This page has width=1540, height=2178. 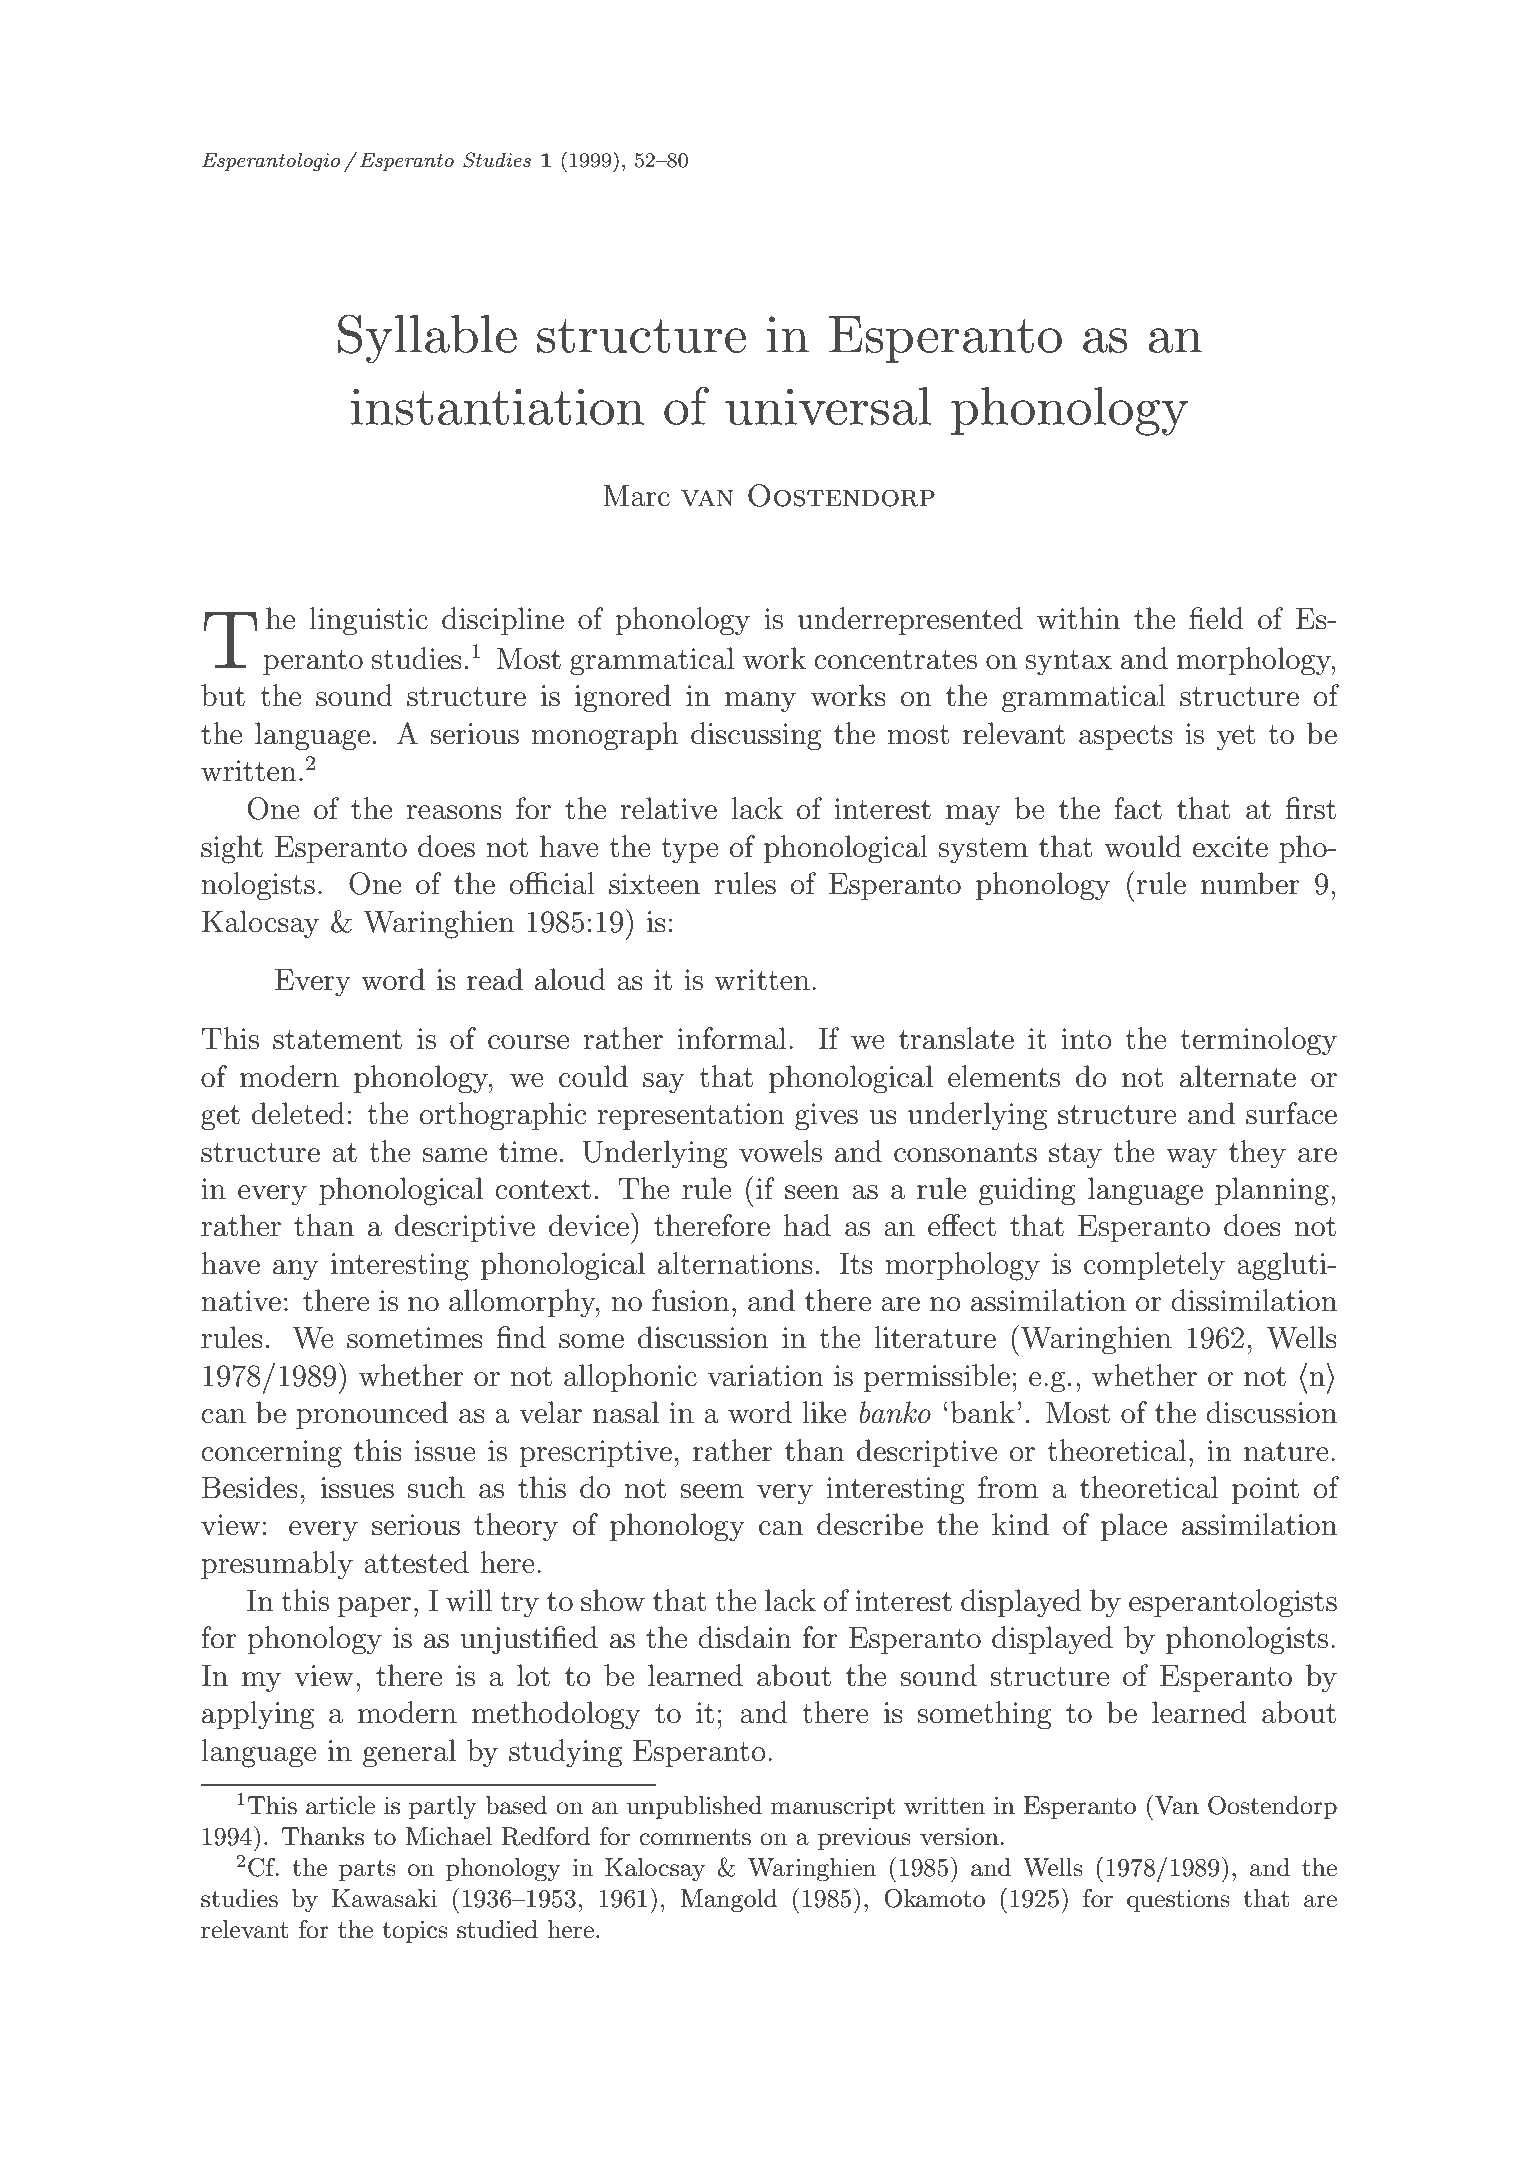 What do you see at coordinates (1216, 618) in the page?
I see `field` at bounding box center [1216, 618].
